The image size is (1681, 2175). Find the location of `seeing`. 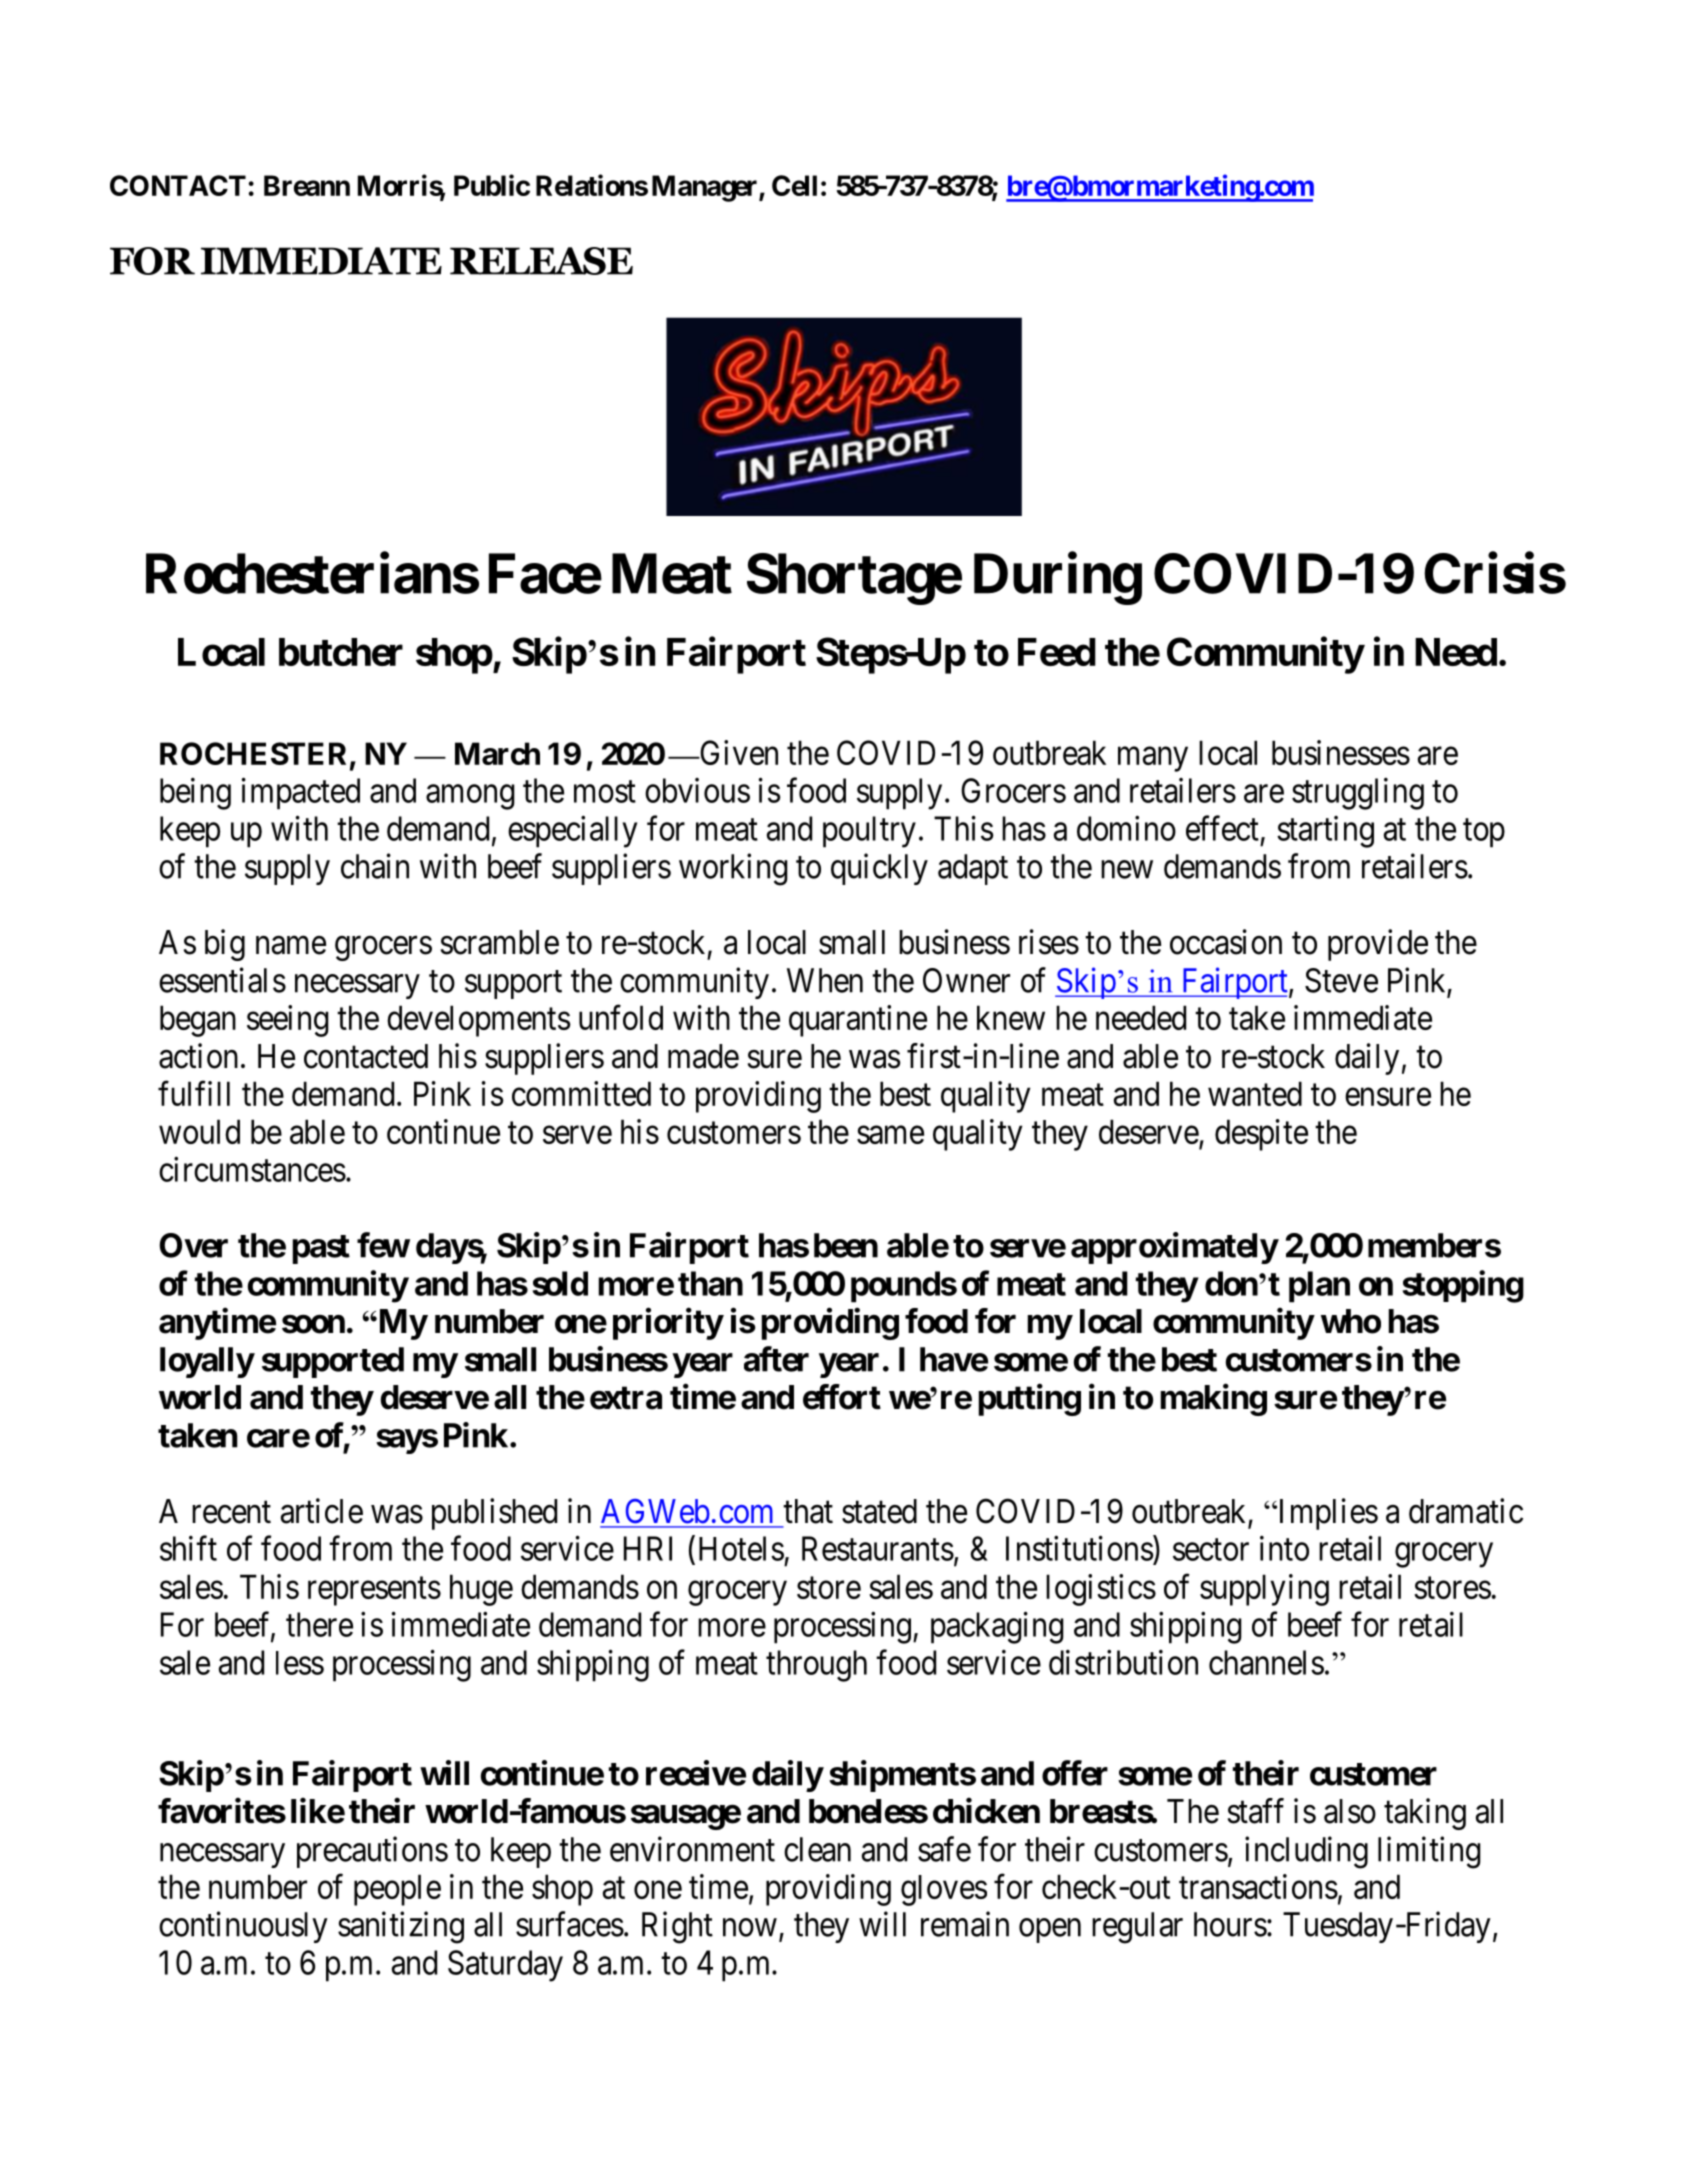

seeing is located at coordinates (288, 1021).
